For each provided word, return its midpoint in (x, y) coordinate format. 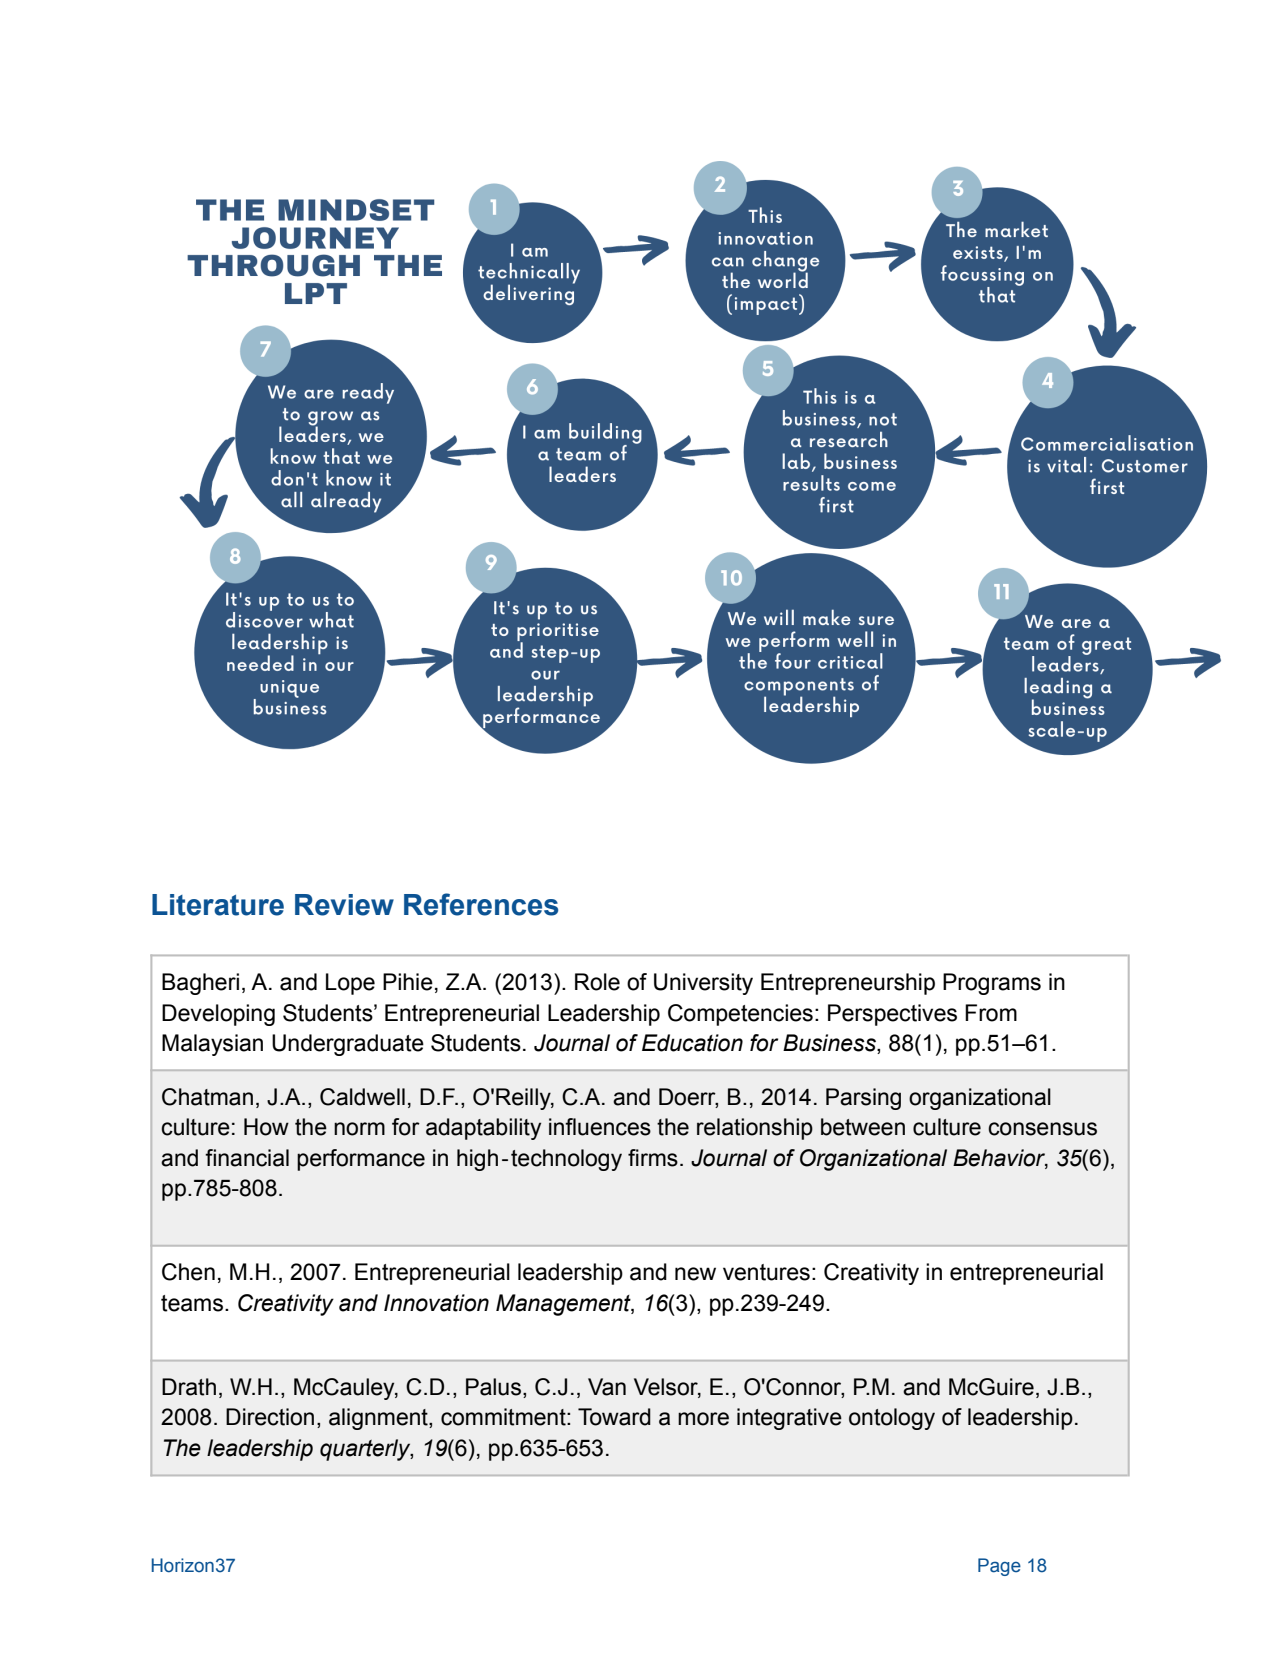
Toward (614, 1417)
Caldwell (362, 1097)
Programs (992, 984)
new (695, 1274)
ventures (766, 1272)
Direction (270, 1417)
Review (344, 905)
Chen (188, 1272)
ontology (892, 1419)
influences (600, 1127)
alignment (379, 1419)
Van (607, 1387)
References (481, 904)
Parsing (863, 1099)
